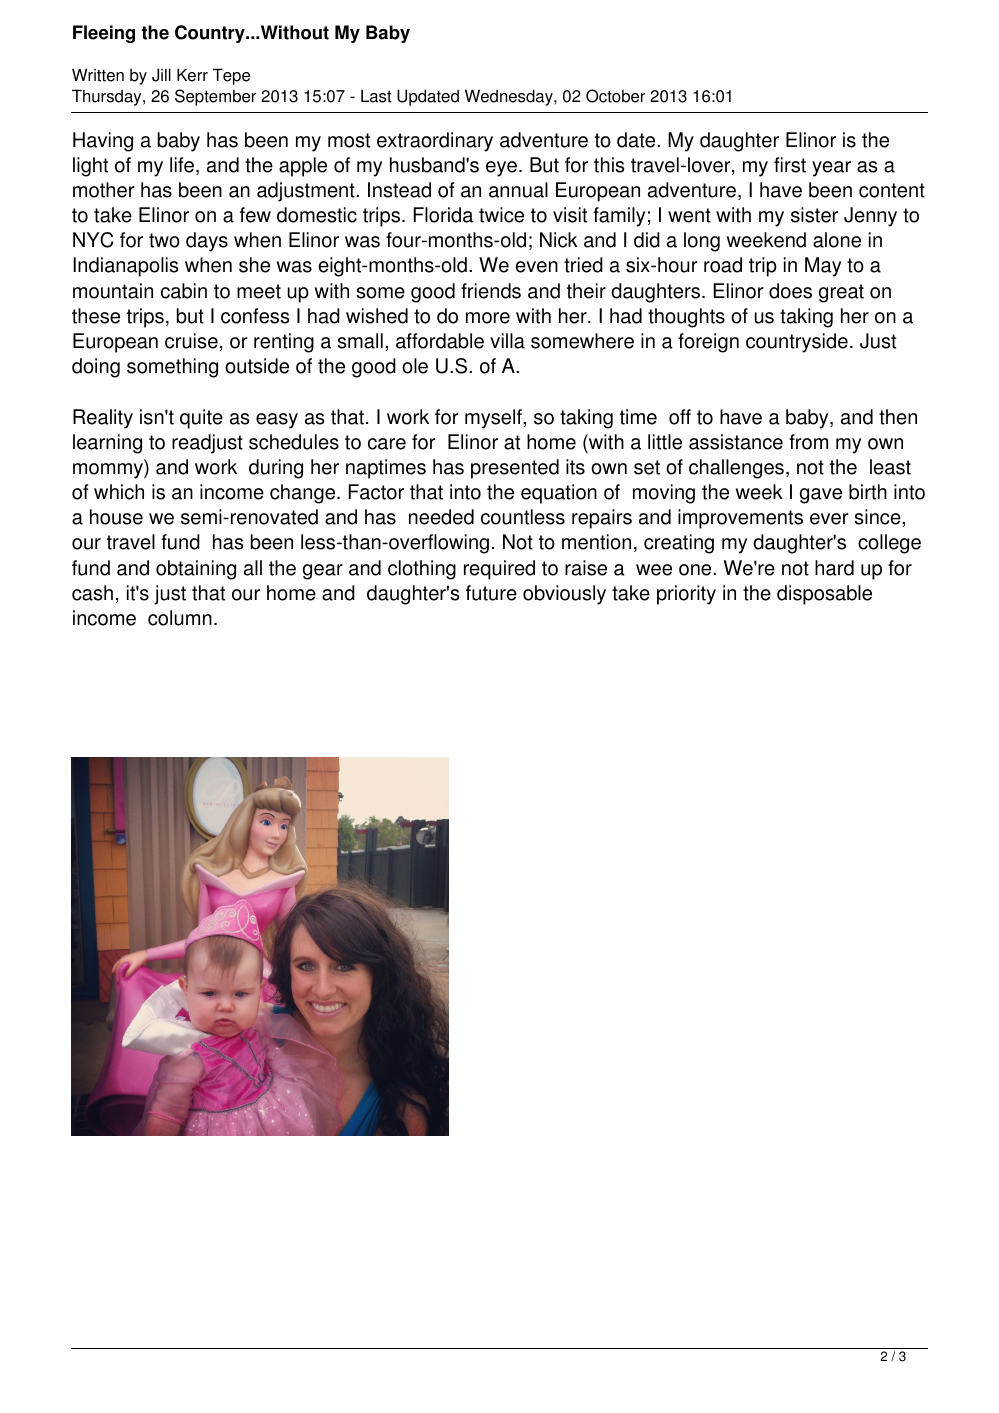 The image size is (999, 1413). I want to click on column, so click(180, 618).
